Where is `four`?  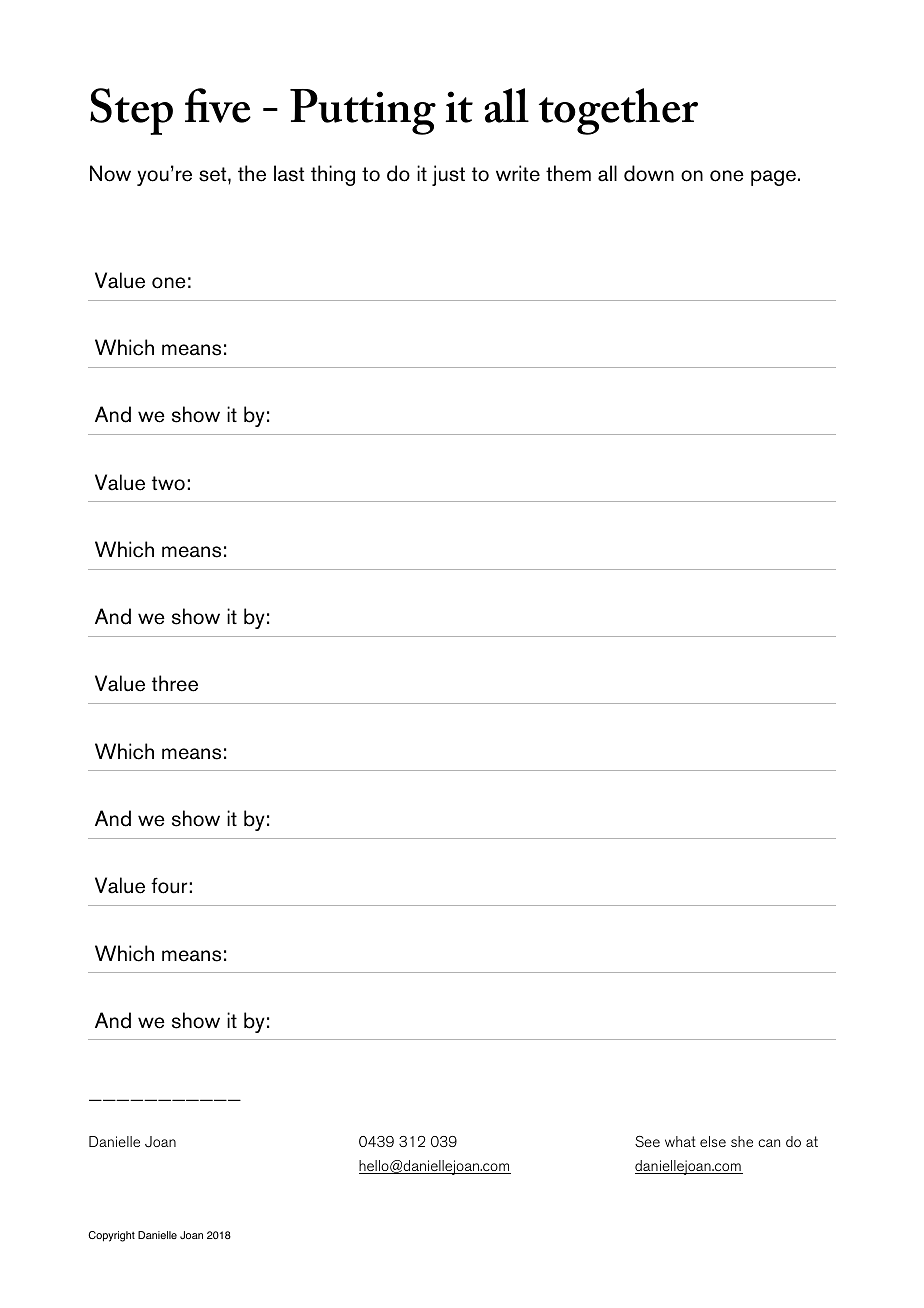
four is located at coordinates (170, 885).
